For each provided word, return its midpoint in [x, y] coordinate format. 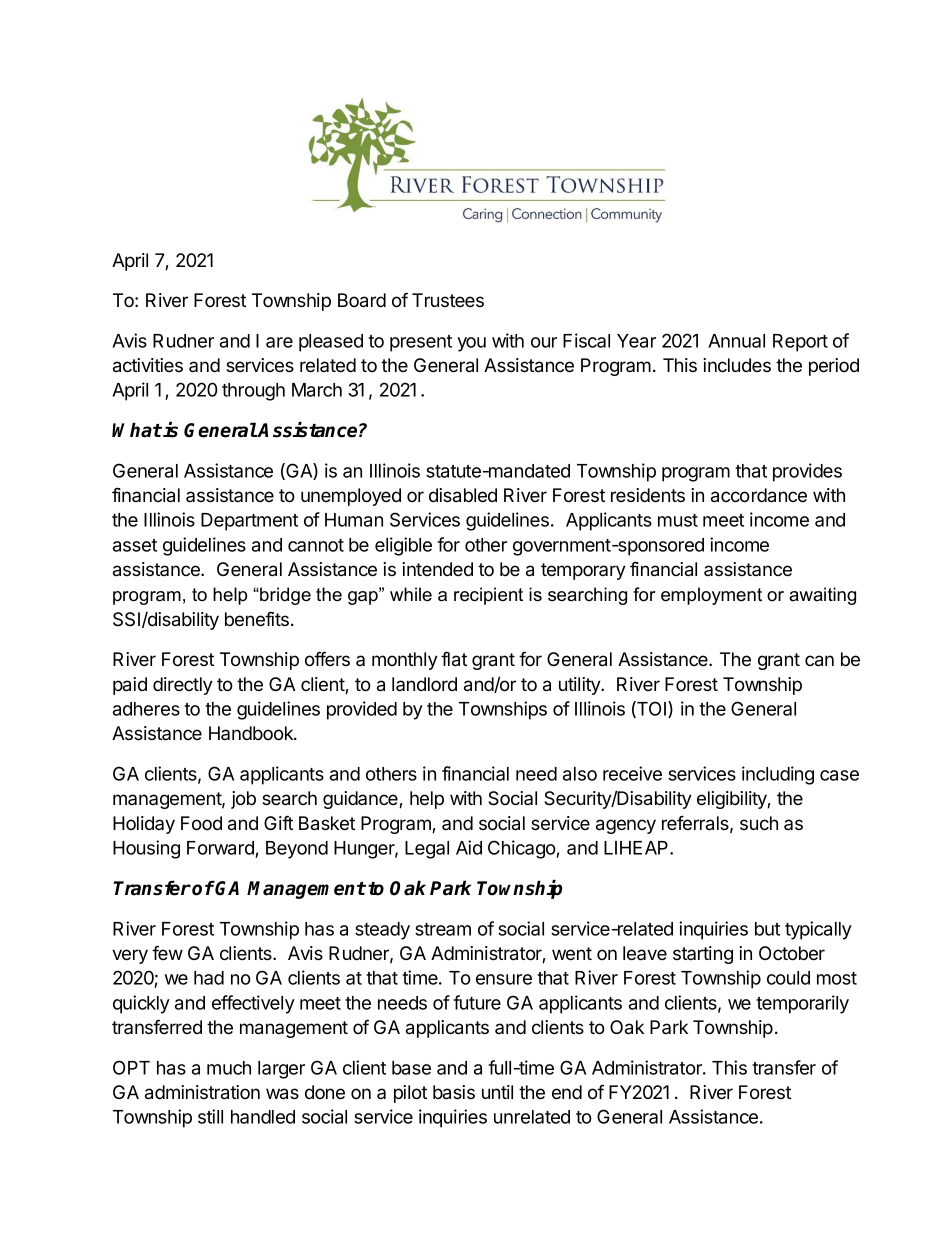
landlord [424, 684]
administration [202, 1092]
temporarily [802, 1004]
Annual [736, 341]
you [471, 344]
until [497, 1092]
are [279, 342]
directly [183, 686]
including [778, 775]
